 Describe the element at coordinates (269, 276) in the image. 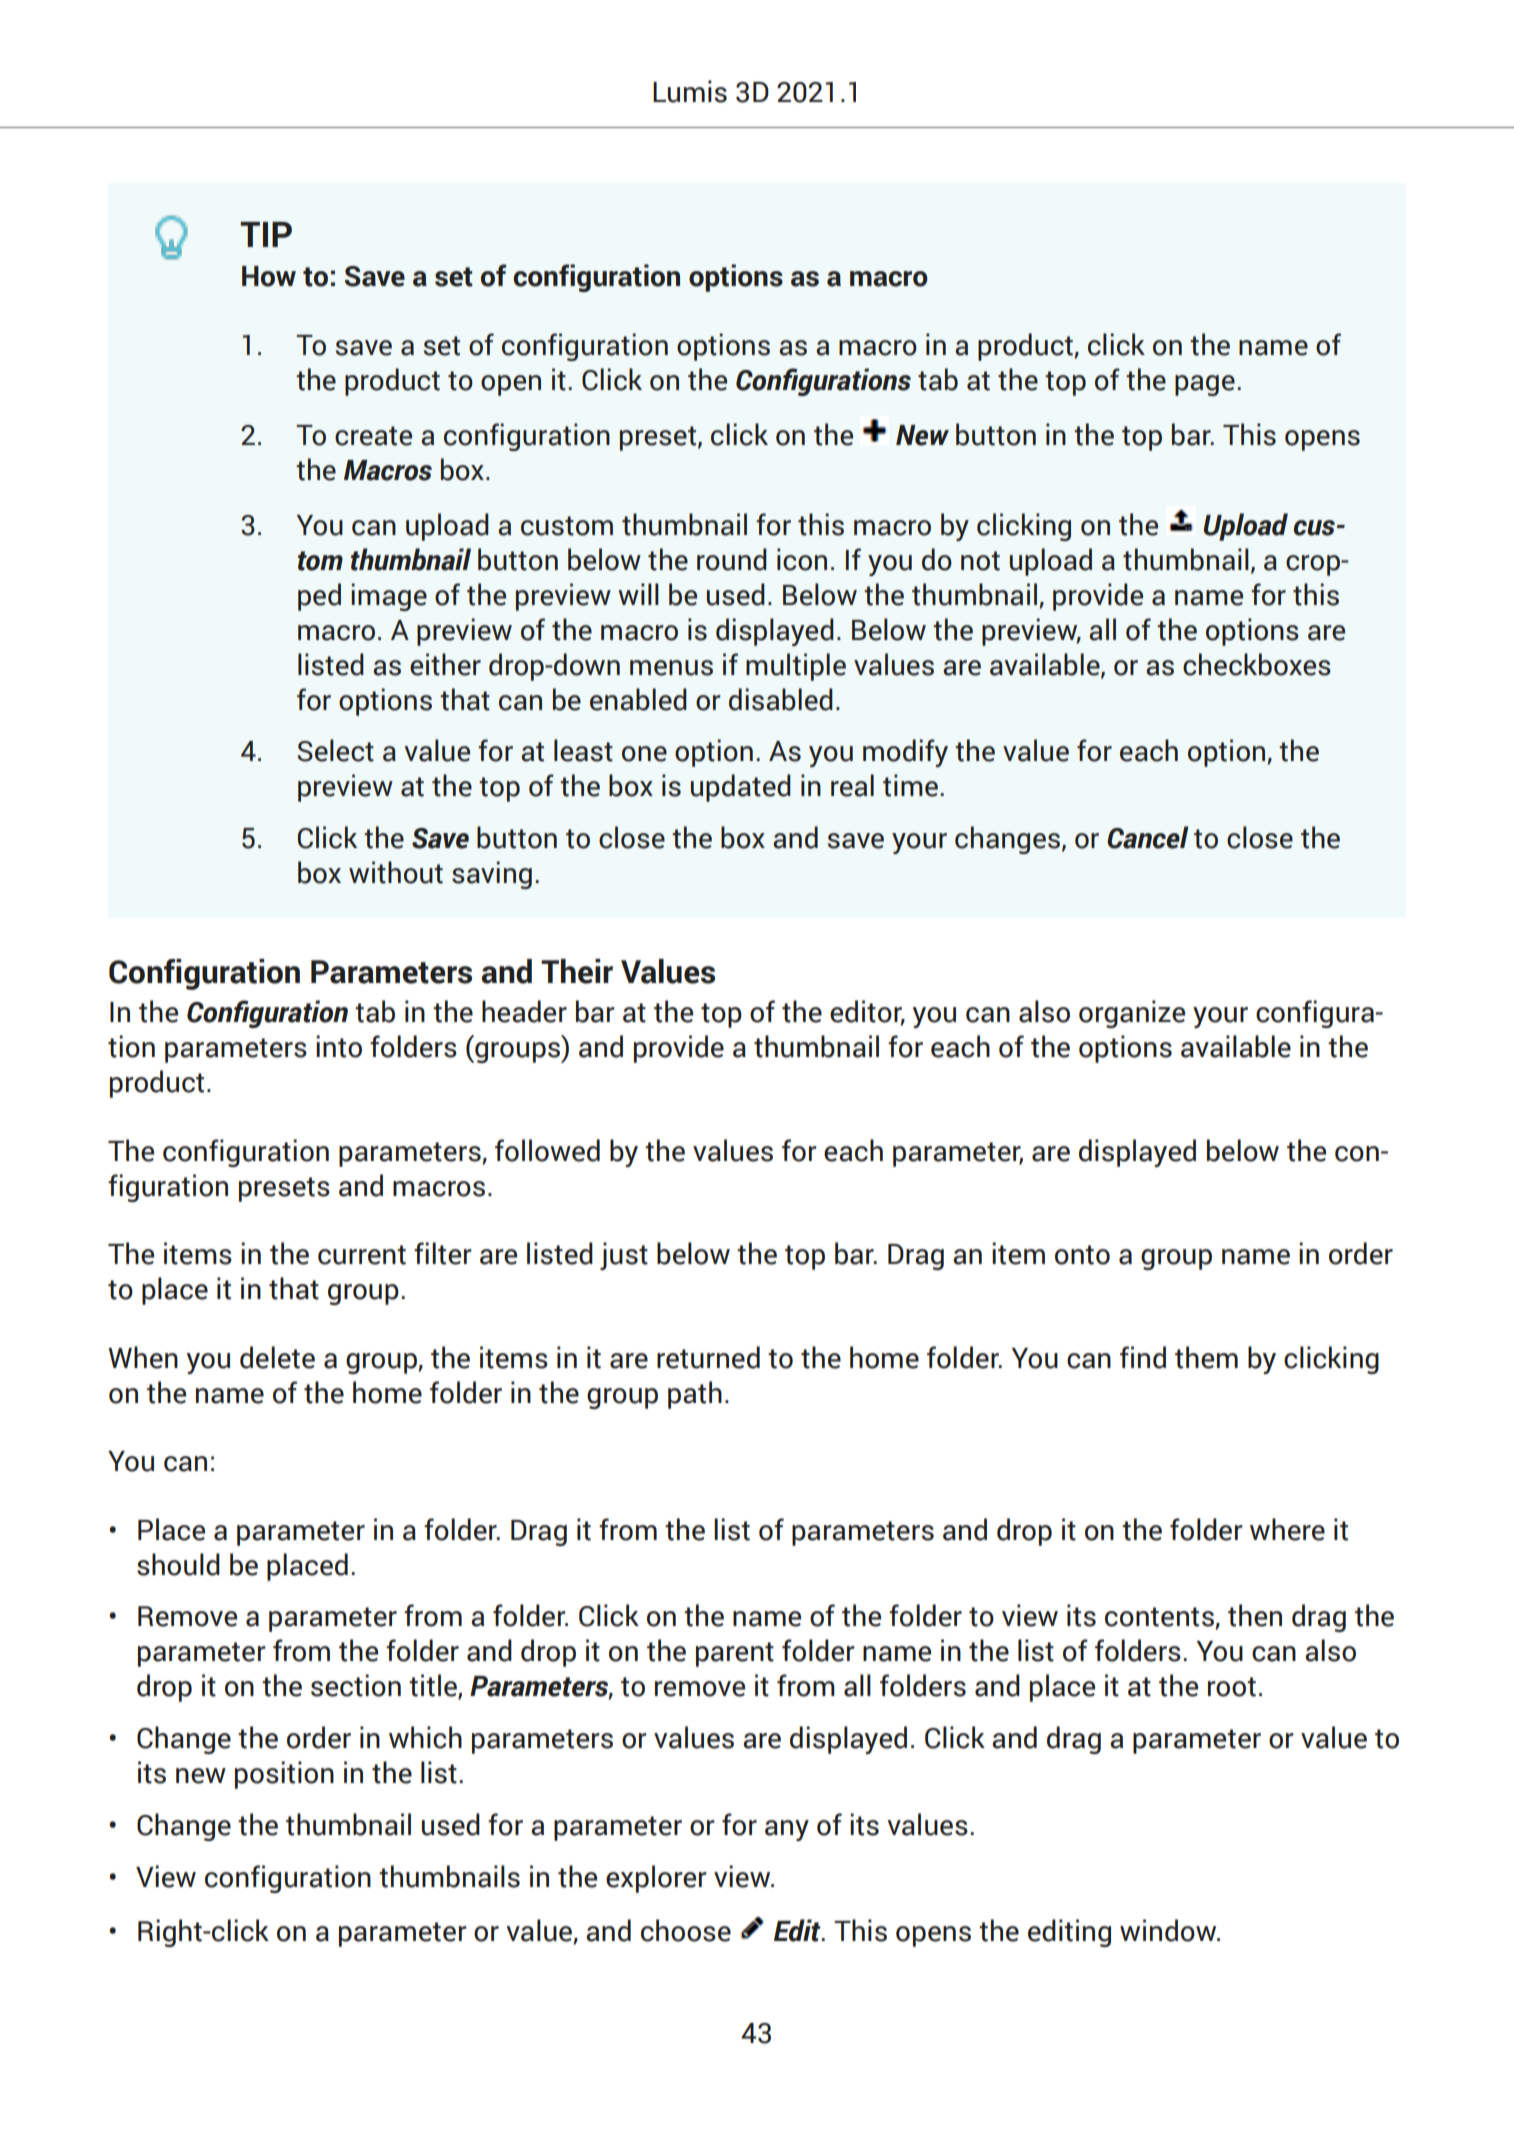

I see `How` at that location.
